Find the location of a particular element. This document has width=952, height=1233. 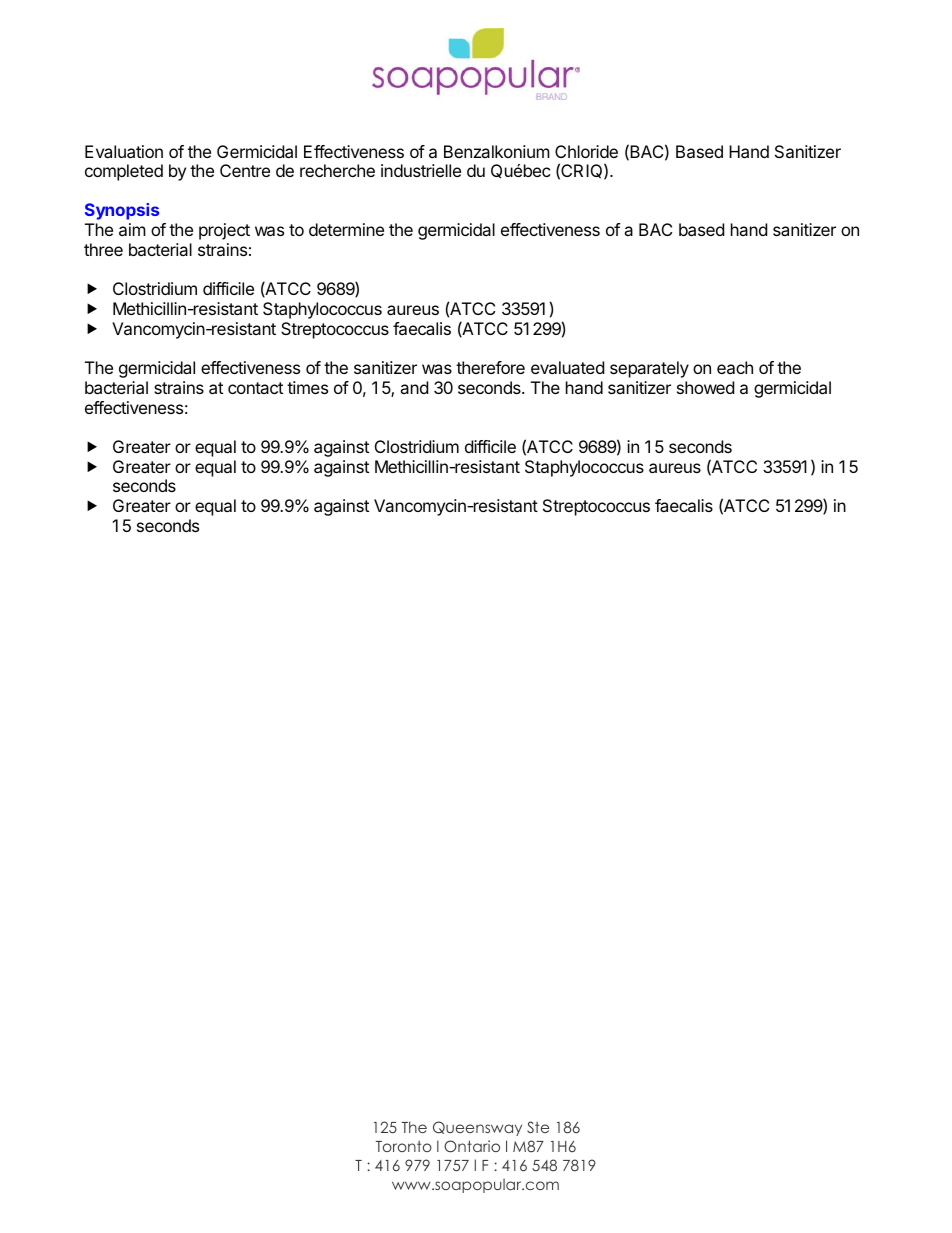

Toronto is located at coordinates (403, 1146).
